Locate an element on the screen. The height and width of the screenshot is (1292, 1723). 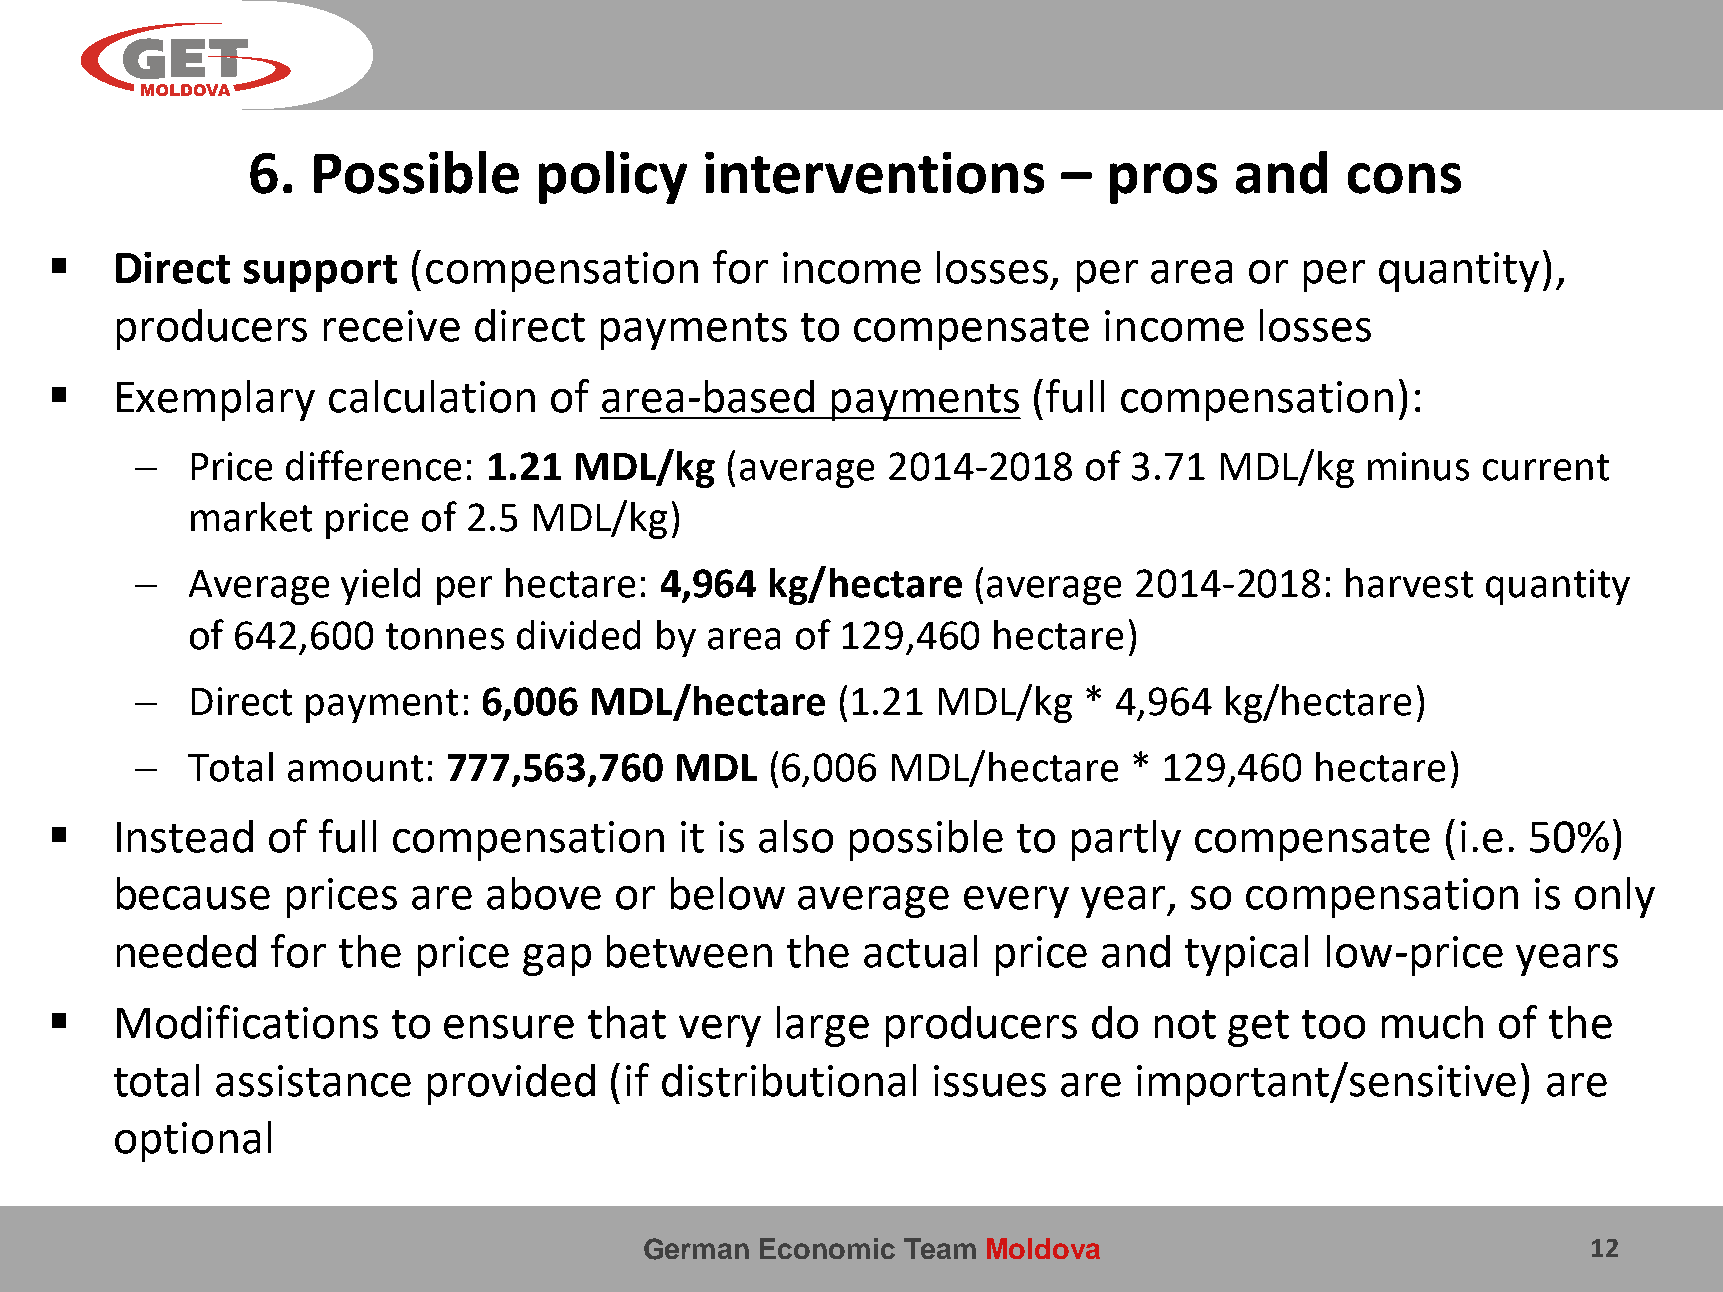
much is located at coordinates (1432, 1022).
